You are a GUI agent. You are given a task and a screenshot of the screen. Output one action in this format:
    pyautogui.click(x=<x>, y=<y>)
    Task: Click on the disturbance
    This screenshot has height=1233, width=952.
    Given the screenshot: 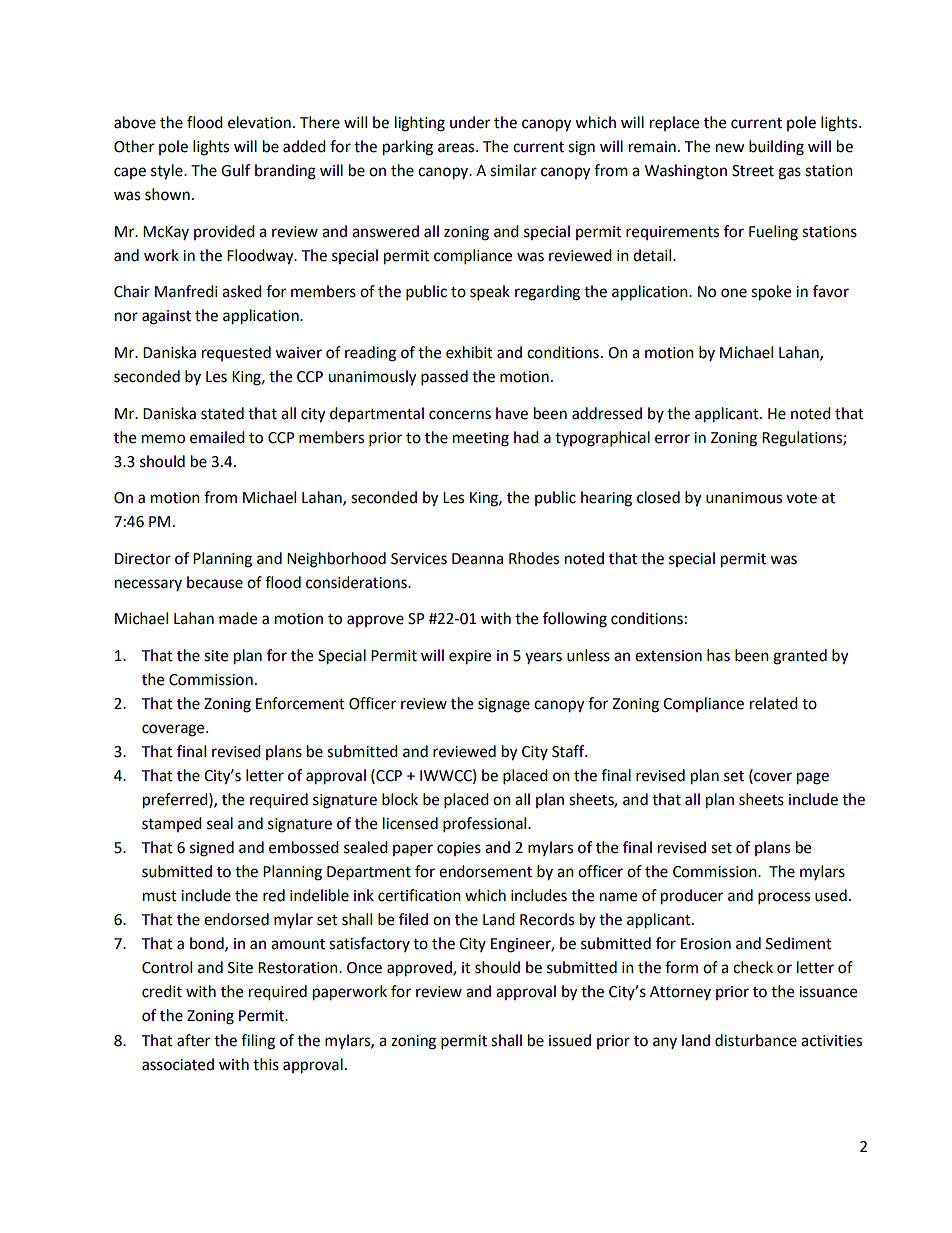 What is the action you would take?
    pyautogui.click(x=756, y=1040)
